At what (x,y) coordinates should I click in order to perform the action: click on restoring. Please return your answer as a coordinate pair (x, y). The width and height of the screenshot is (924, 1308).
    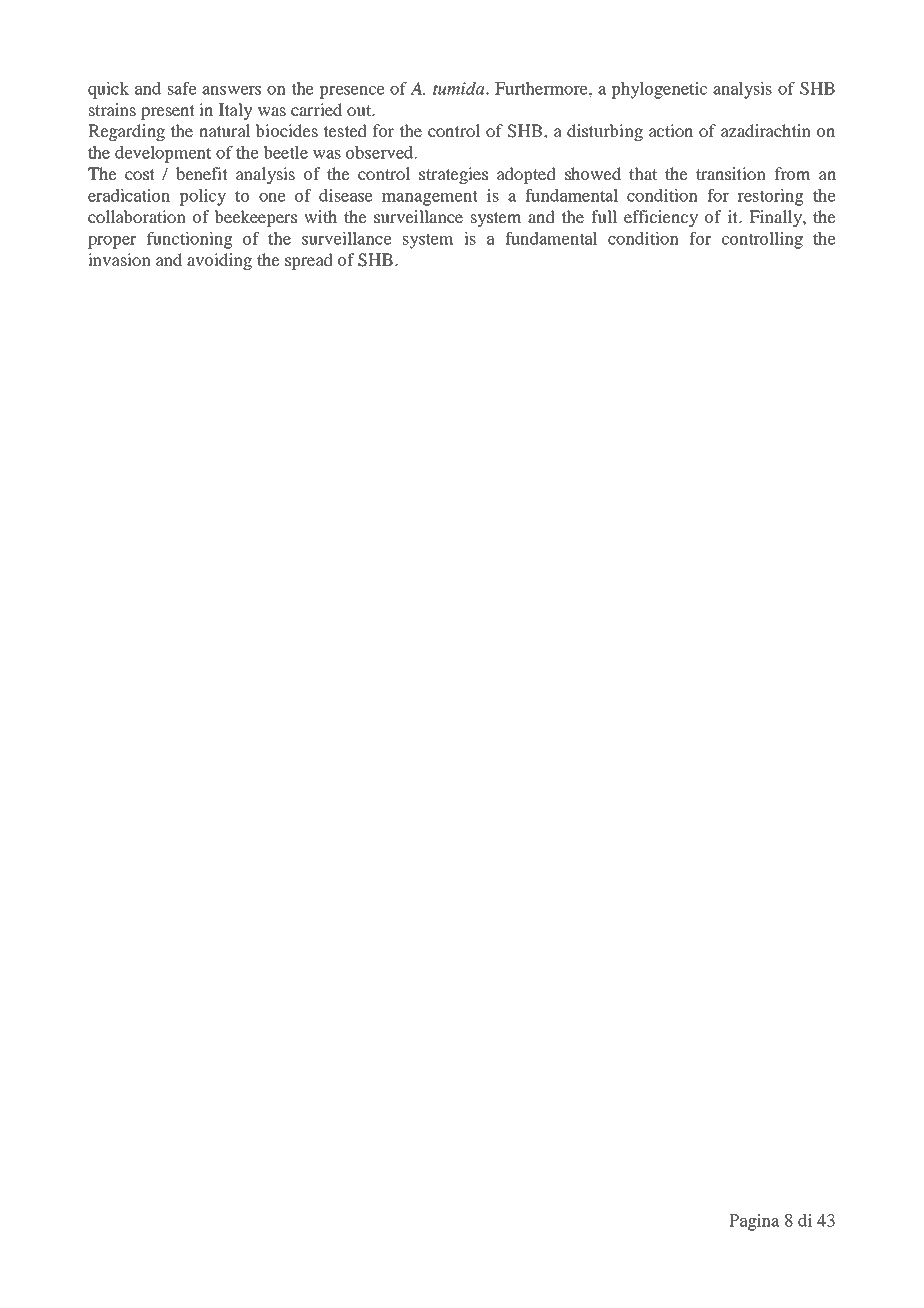
    Looking at the image, I should click on (770, 197).
